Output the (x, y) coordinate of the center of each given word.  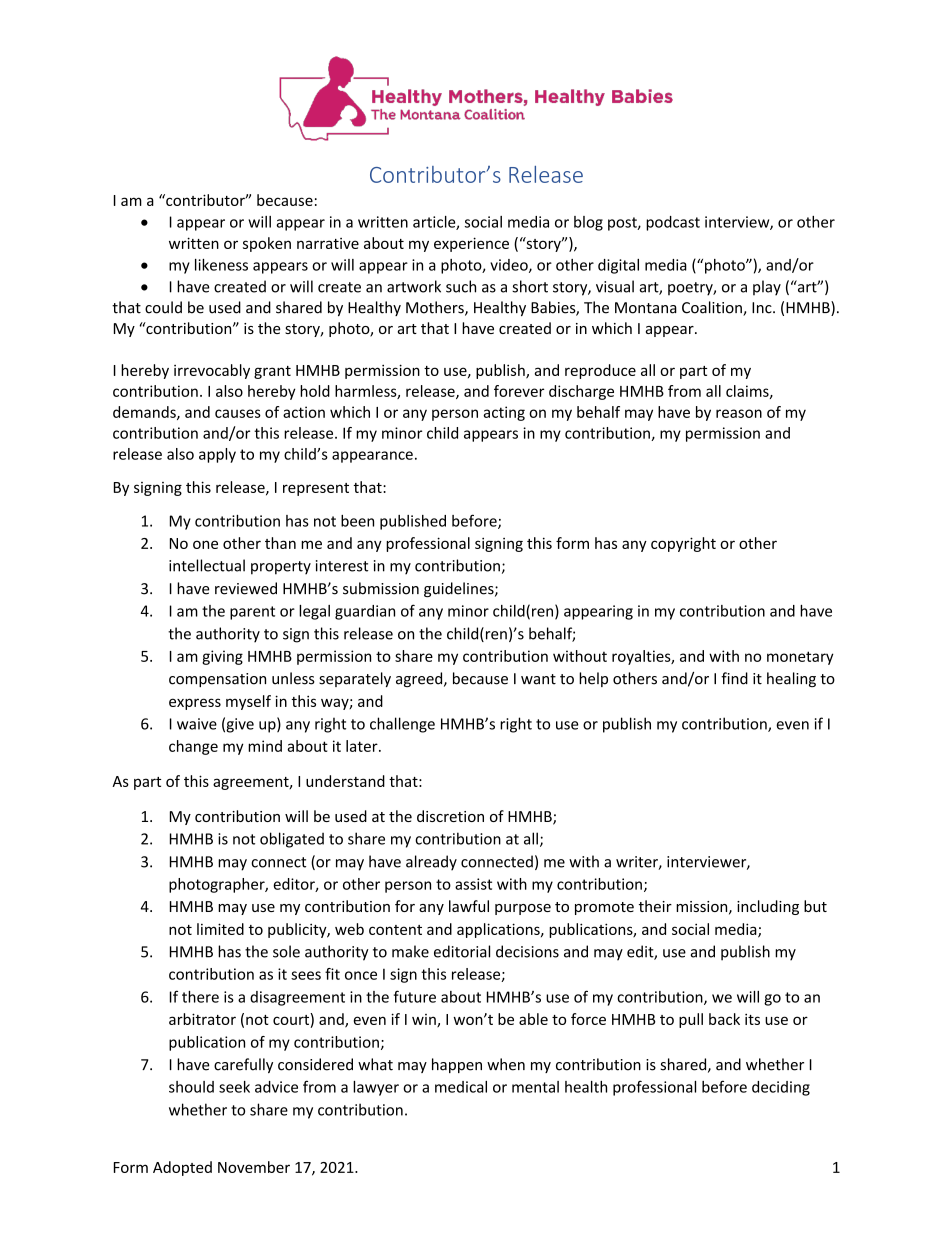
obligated (292, 840)
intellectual (207, 565)
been (357, 521)
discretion (450, 816)
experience (471, 244)
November (254, 1167)
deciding (781, 1088)
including (768, 907)
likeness (221, 265)
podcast (673, 223)
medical (461, 1087)
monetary (800, 658)
